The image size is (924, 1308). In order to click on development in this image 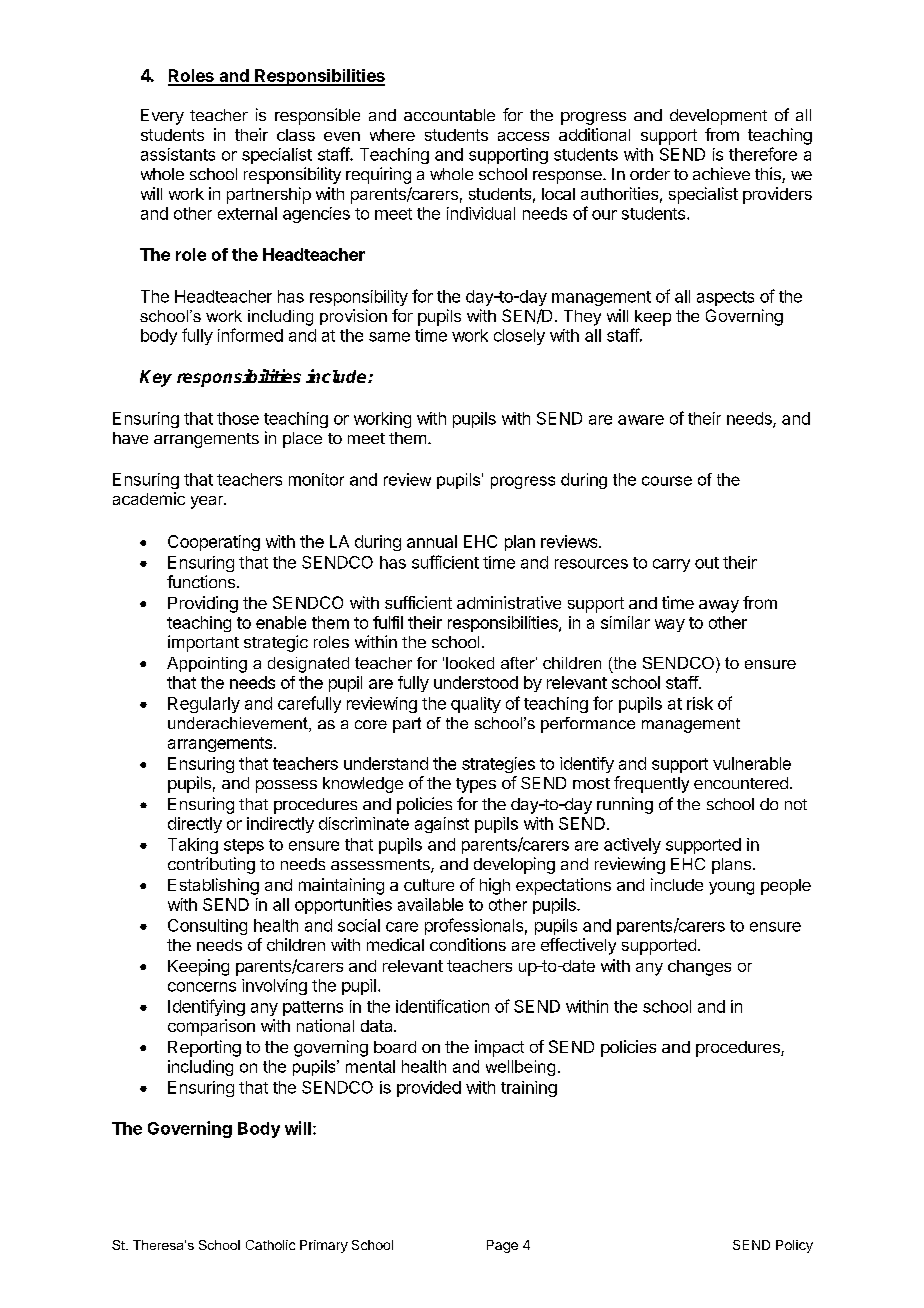, I will do `click(718, 117)`.
